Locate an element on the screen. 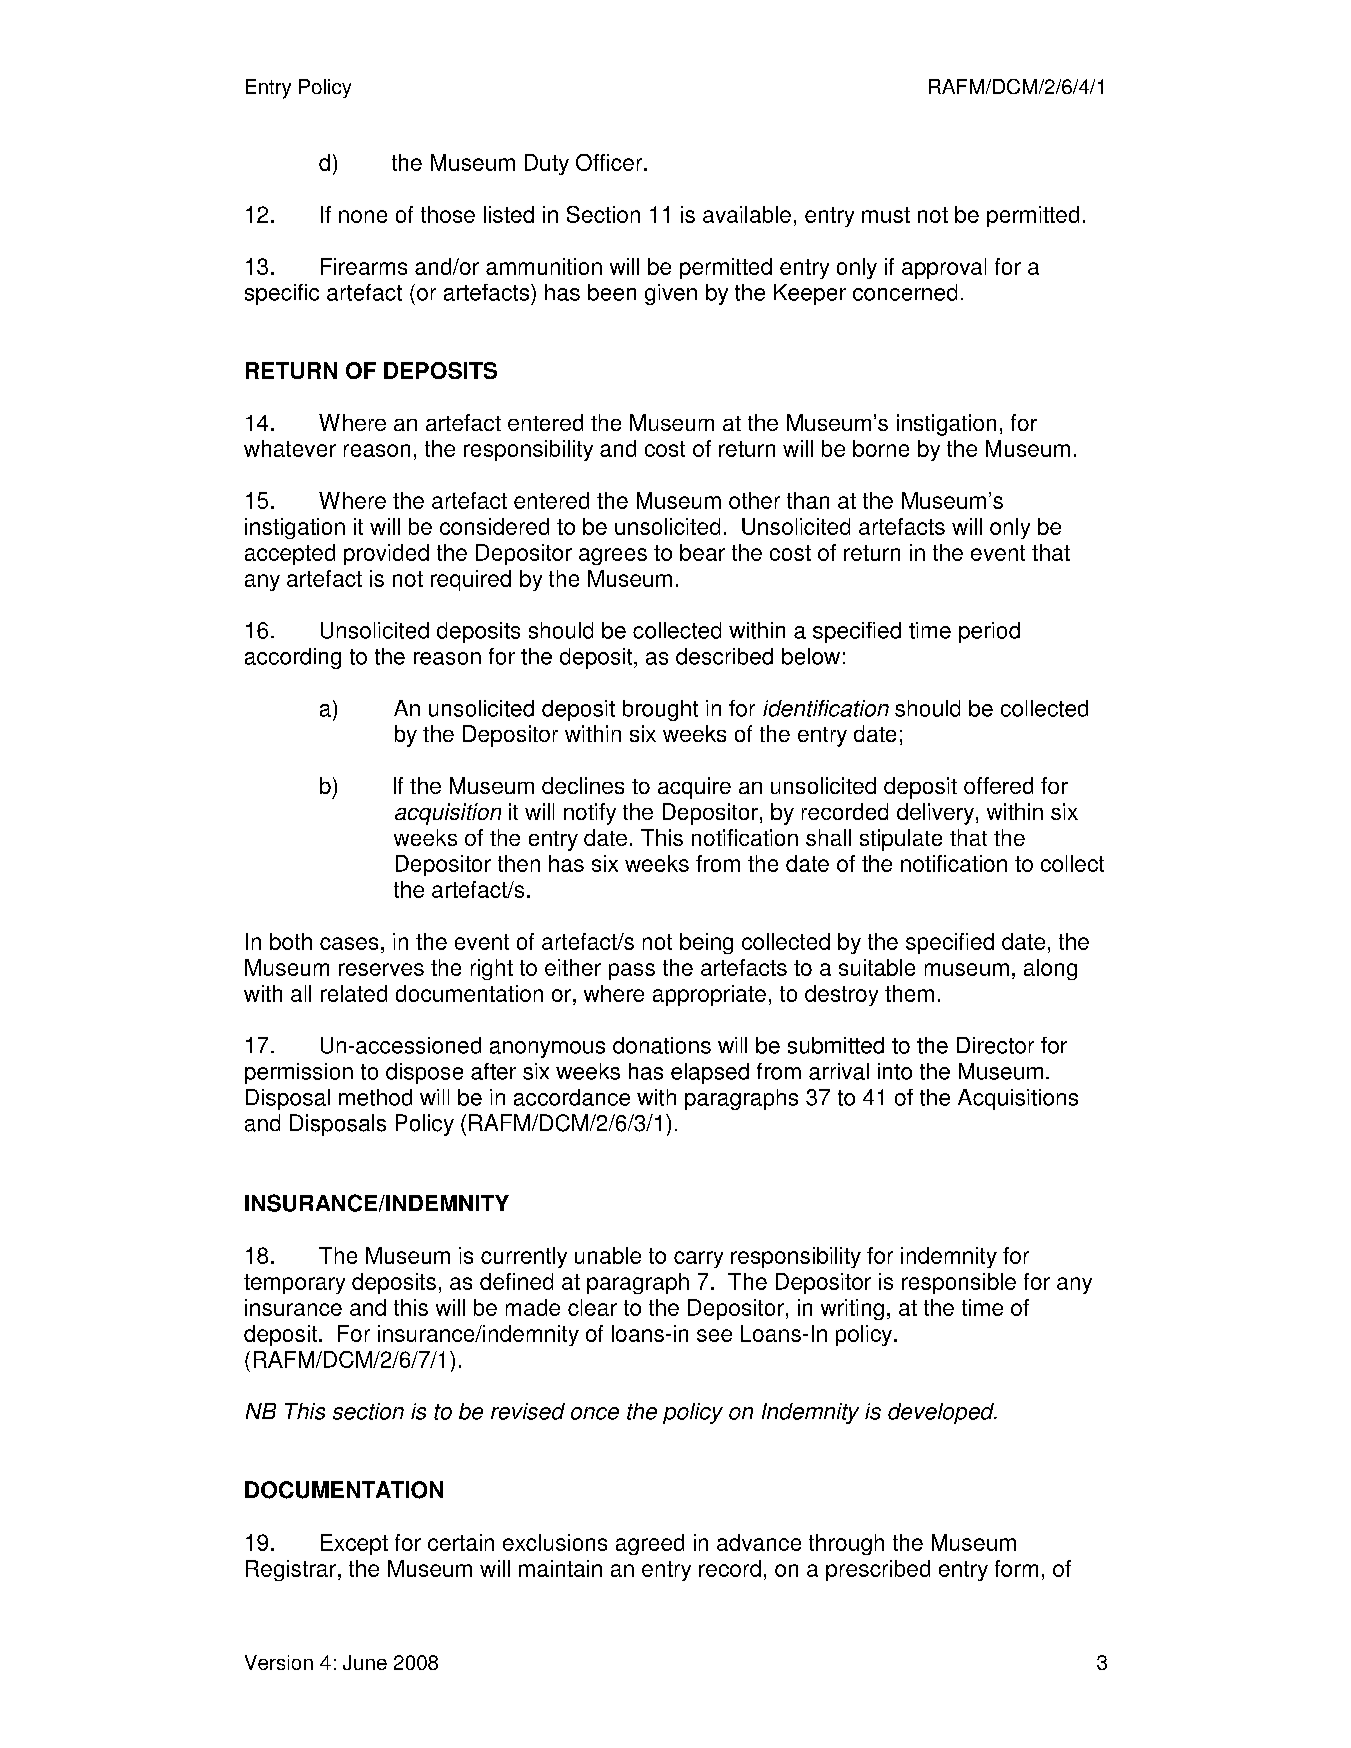 Image resolution: width=1351 pixels, height=1748 pixels. agreed is located at coordinates (650, 1544).
